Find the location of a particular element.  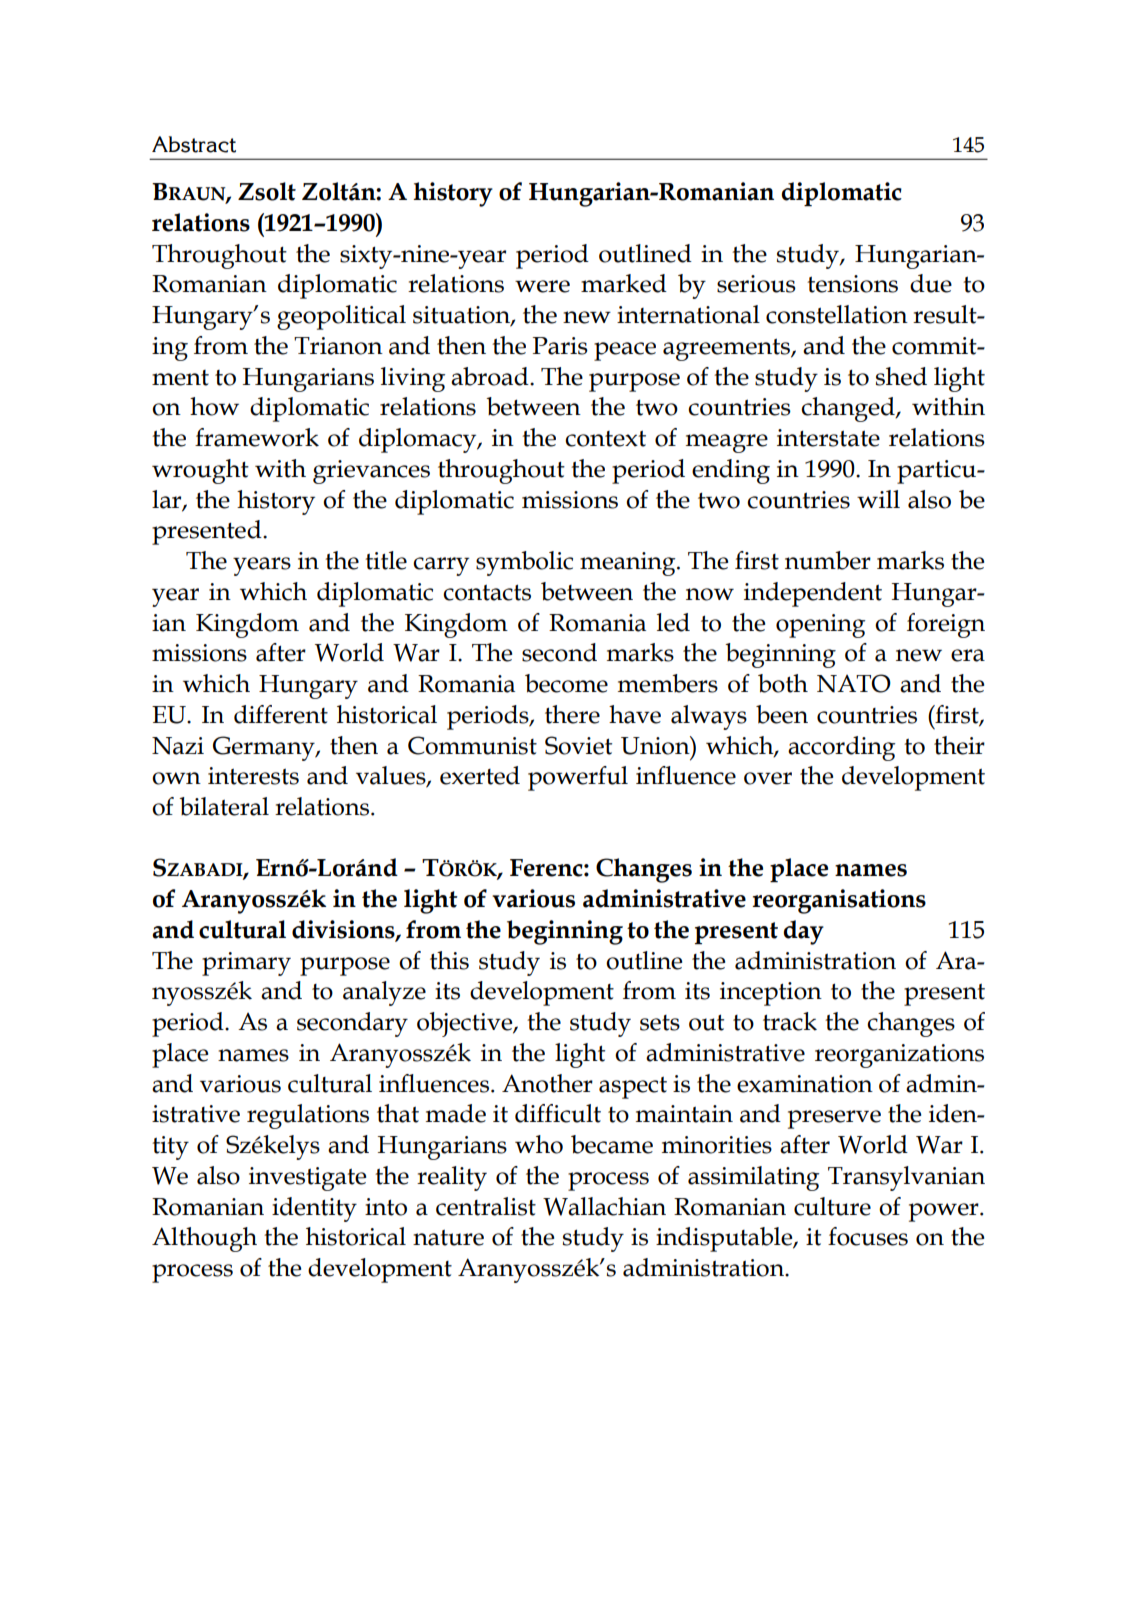

interests is located at coordinates (253, 776).
